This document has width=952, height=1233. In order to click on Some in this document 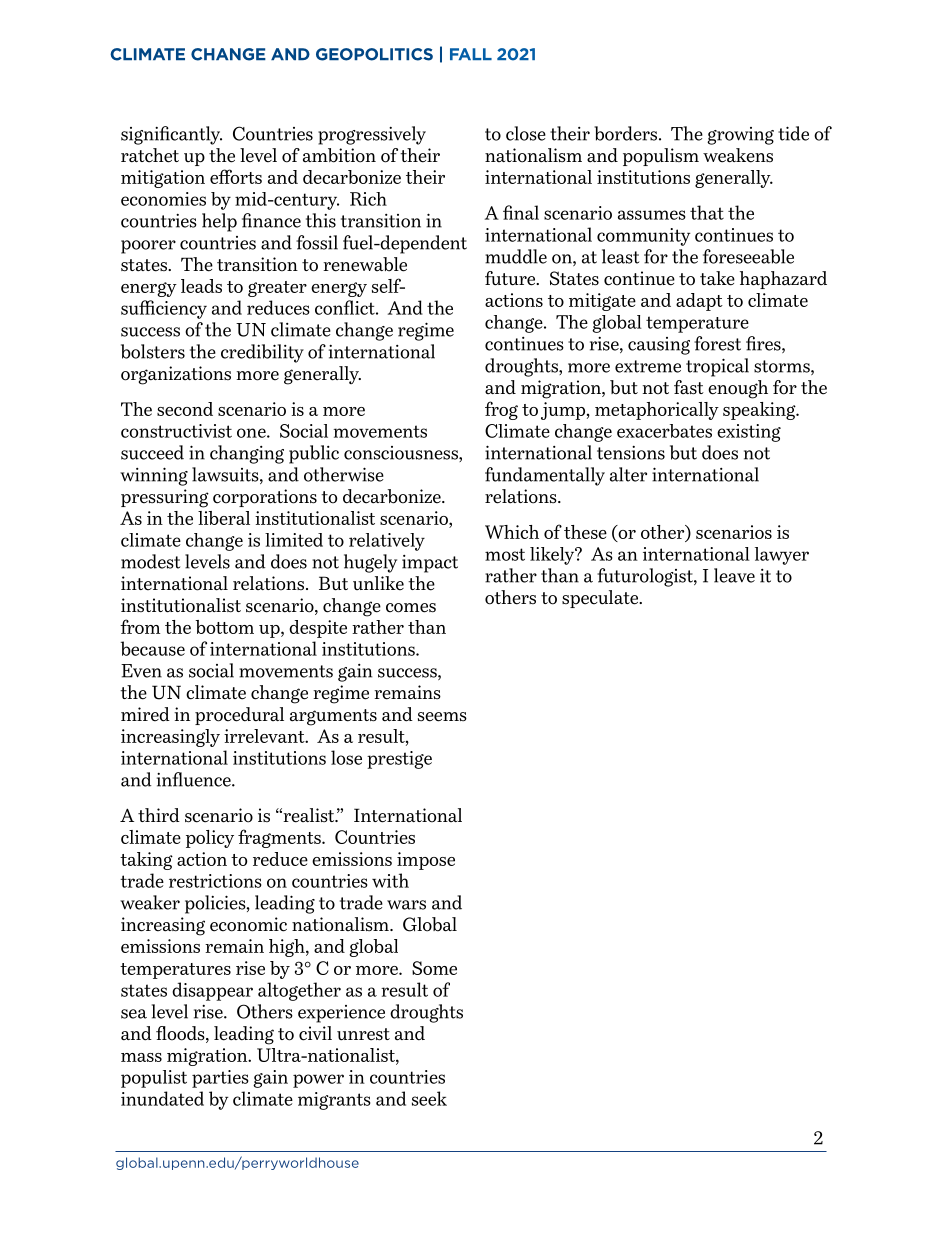, I will do `click(434, 968)`.
